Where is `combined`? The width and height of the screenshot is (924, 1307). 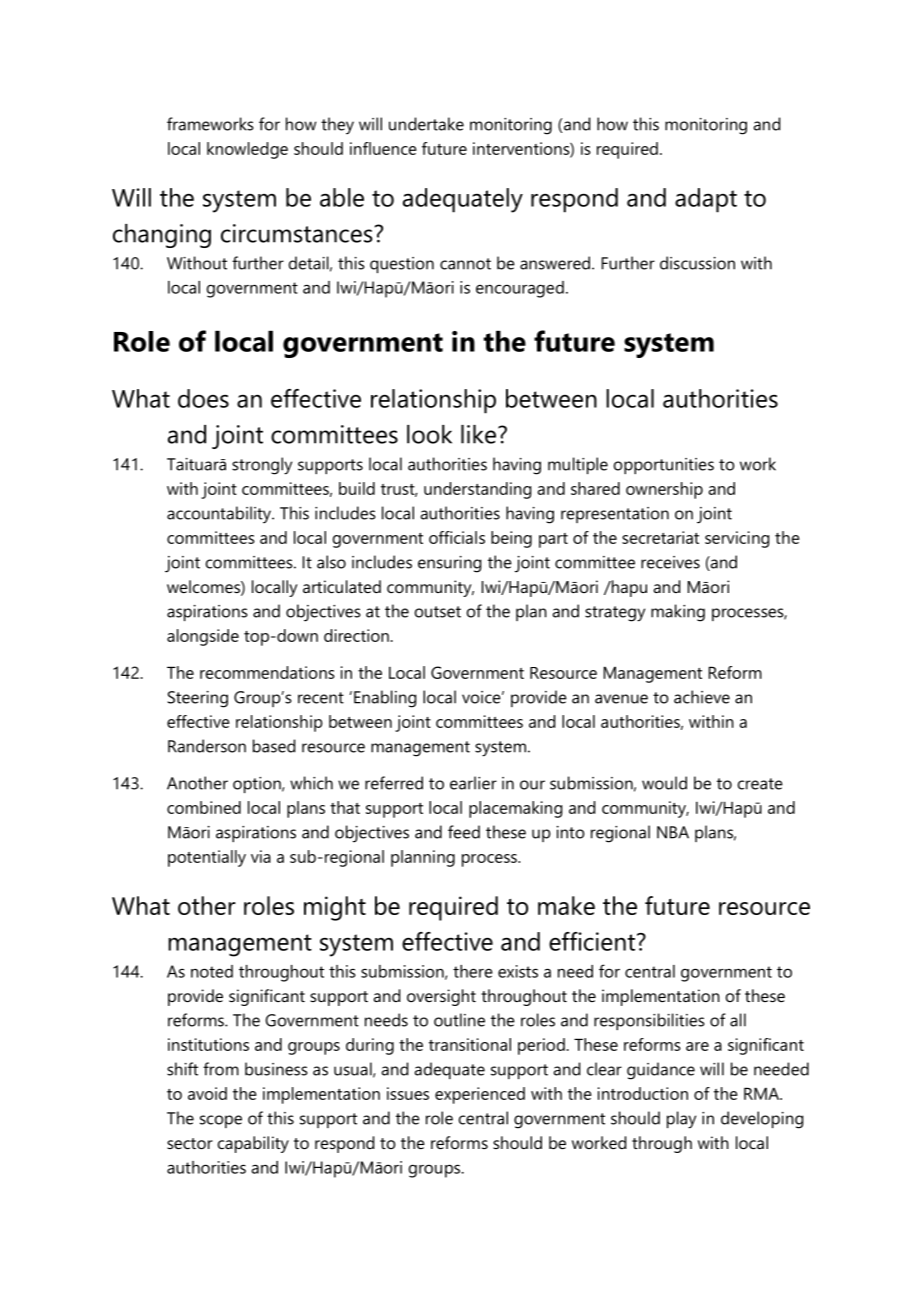
combined is located at coordinates (204, 807).
